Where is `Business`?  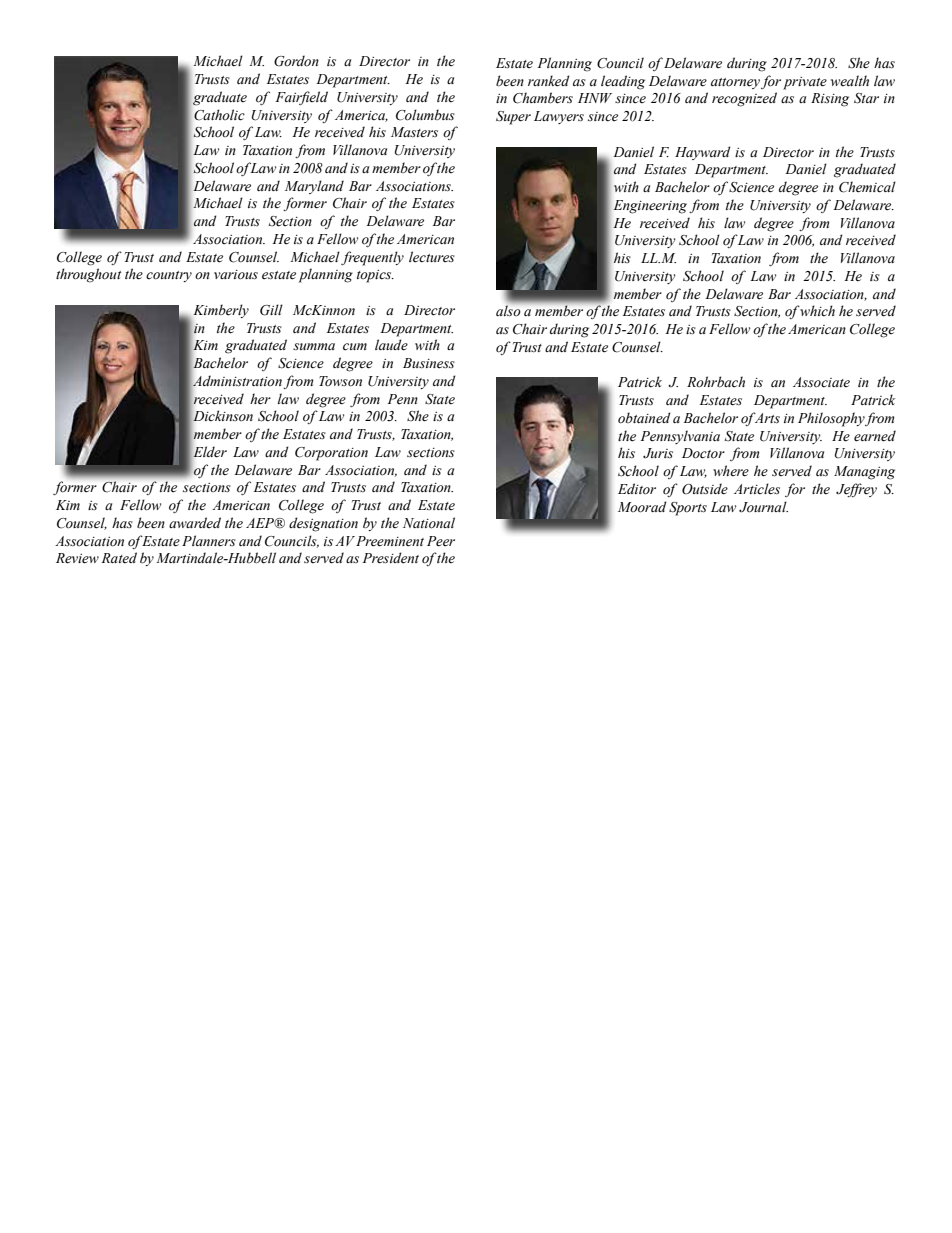
Business is located at coordinates (429, 363).
